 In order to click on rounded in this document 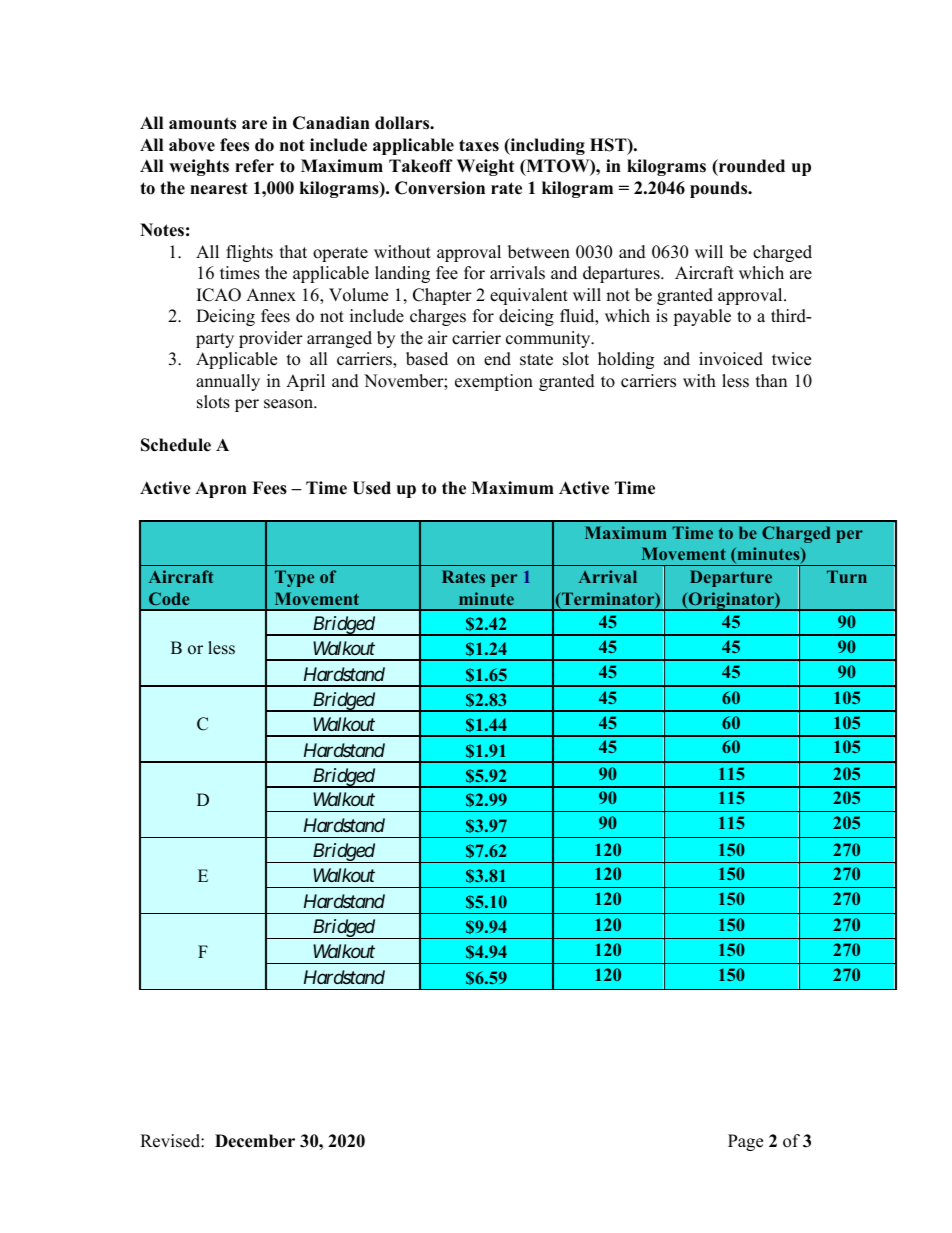, I will do `click(751, 166)`.
